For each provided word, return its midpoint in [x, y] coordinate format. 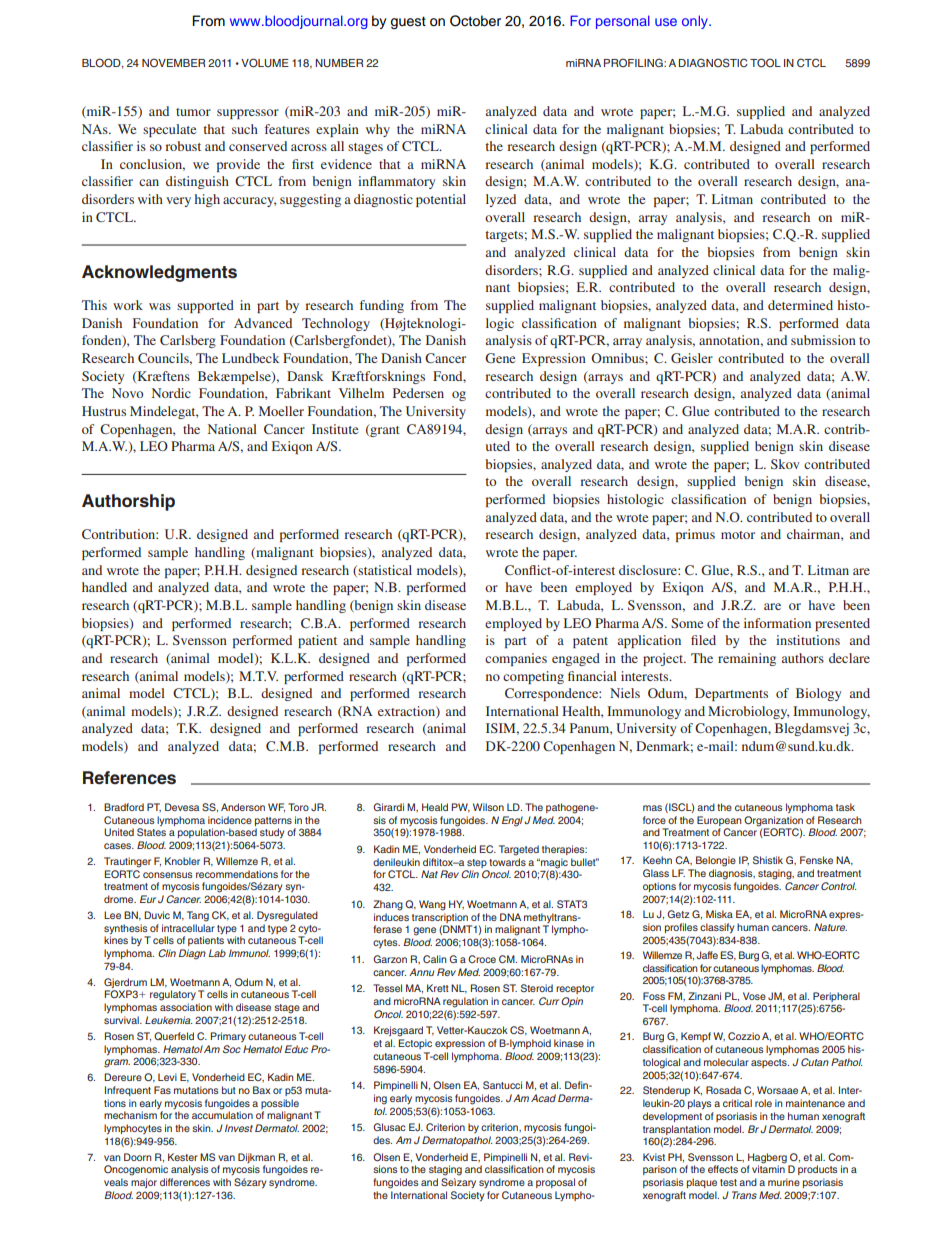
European [719, 821]
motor [738, 535]
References [129, 778]
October [475, 21]
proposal [555, 1183]
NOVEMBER [173, 62]
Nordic [171, 393]
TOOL [765, 62]
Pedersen [418, 393]
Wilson [488, 807]
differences [185, 1182]
